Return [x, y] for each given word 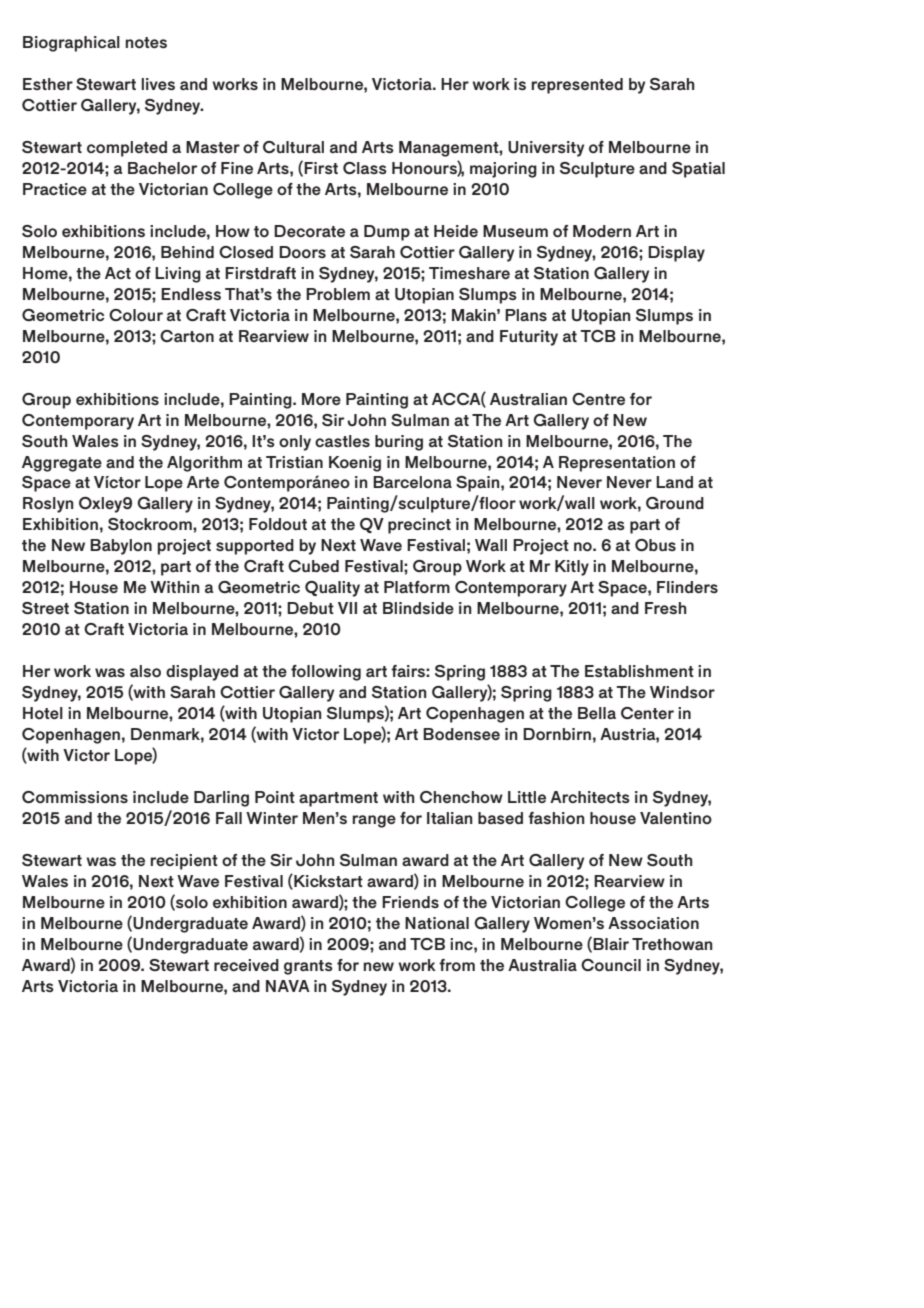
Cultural [293, 147]
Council [611, 965]
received [246, 965]
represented [577, 86]
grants [308, 967]
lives [158, 84]
